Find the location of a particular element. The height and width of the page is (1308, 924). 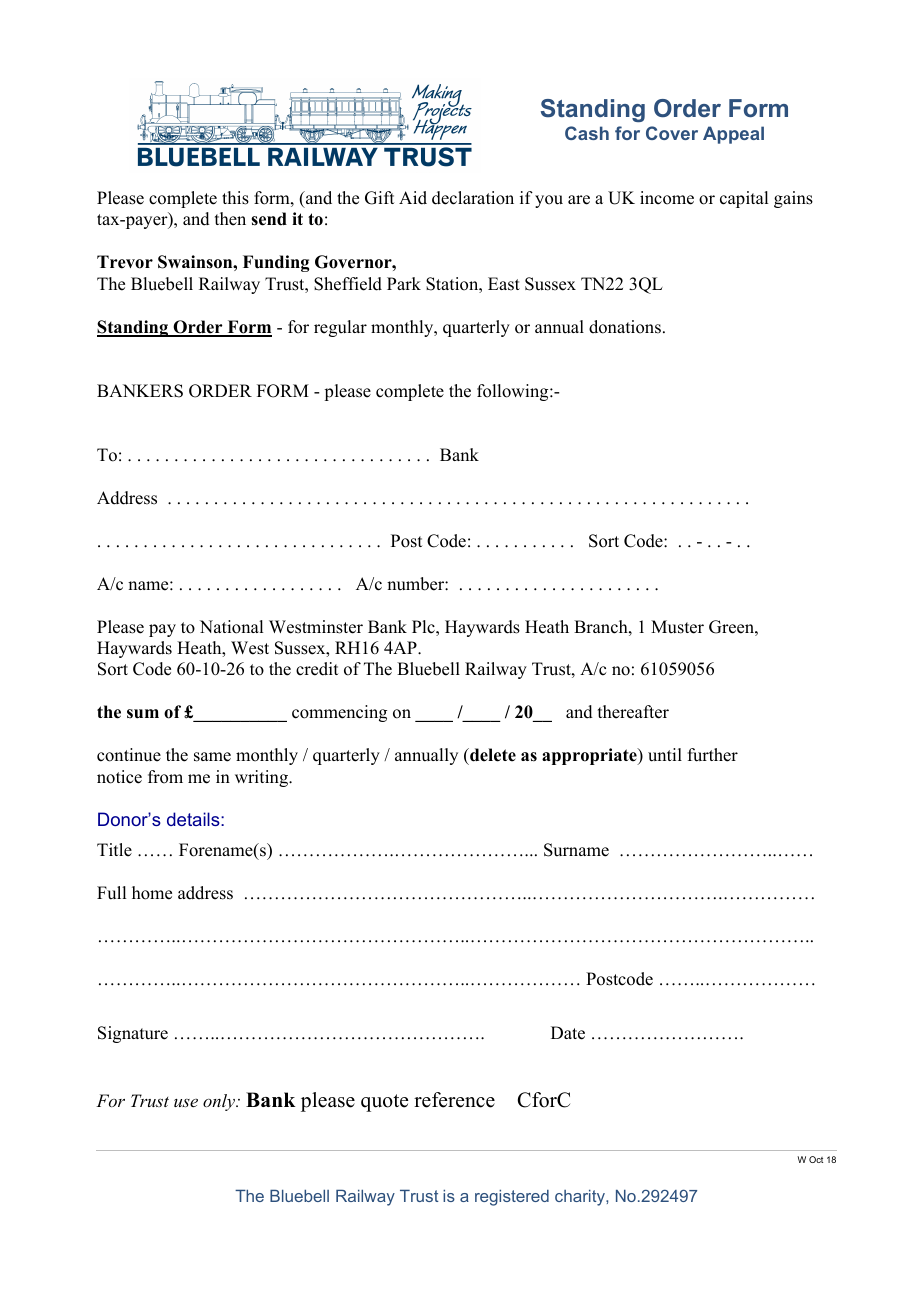

use is located at coordinates (186, 1103).
